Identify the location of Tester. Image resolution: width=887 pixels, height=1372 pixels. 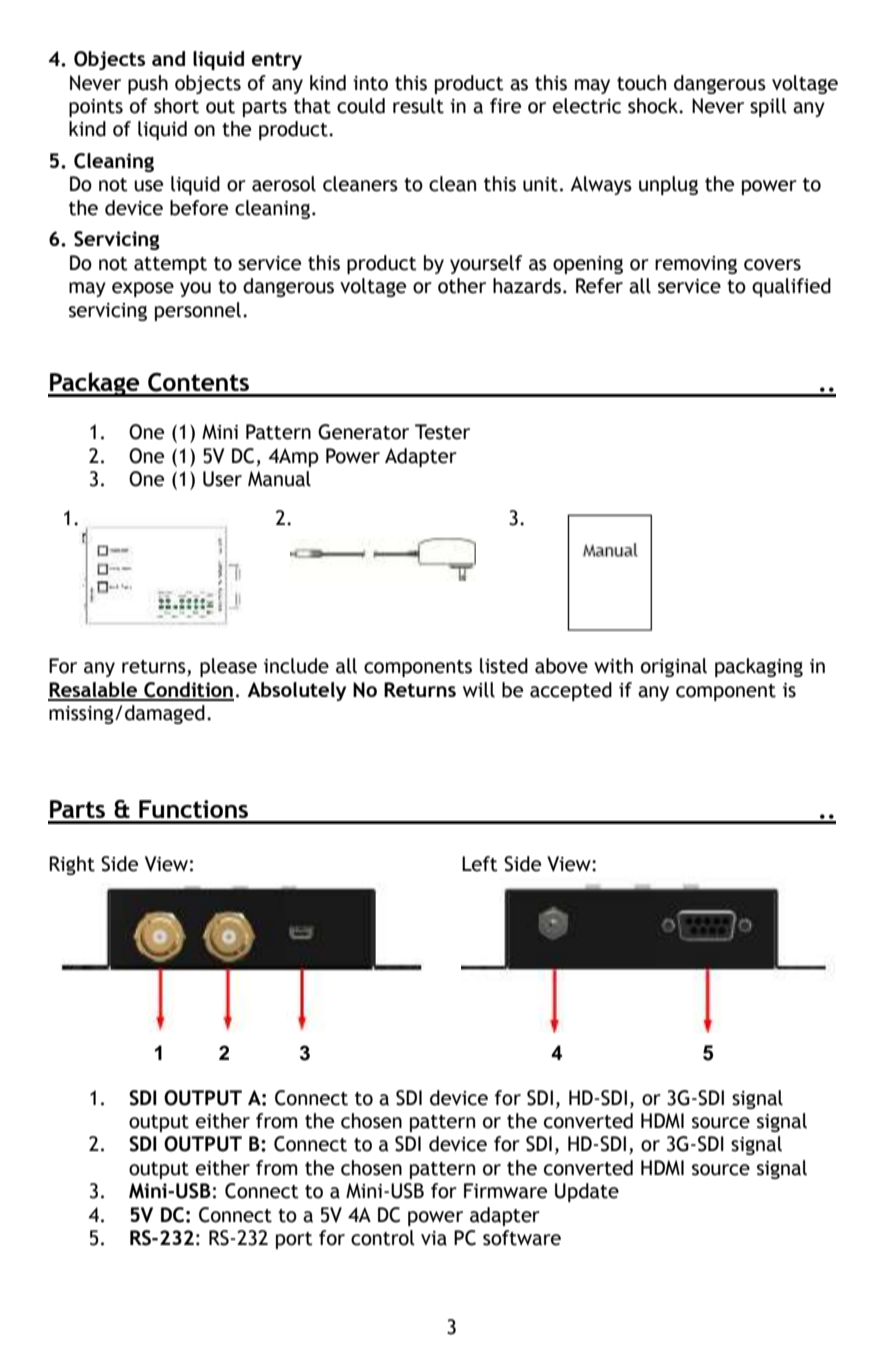
(442, 432).
